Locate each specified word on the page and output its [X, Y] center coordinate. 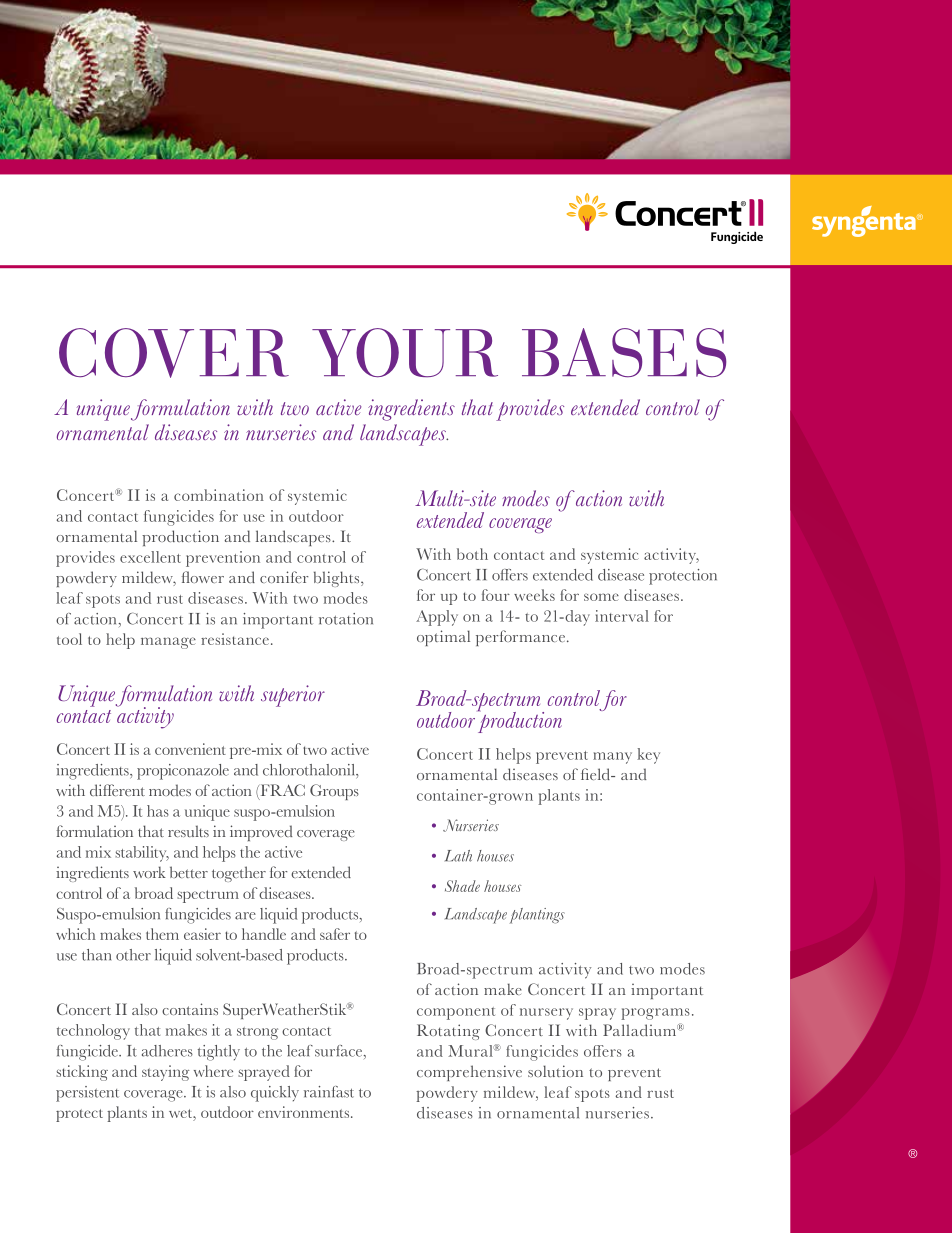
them [162, 934]
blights [338, 579]
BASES [624, 353]
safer [335, 934]
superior [293, 696]
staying [165, 1073]
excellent [150, 557]
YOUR [405, 353]
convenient [190, 749]
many [612, 758]
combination [219, 495]
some [601, 597]
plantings [537, 916]
